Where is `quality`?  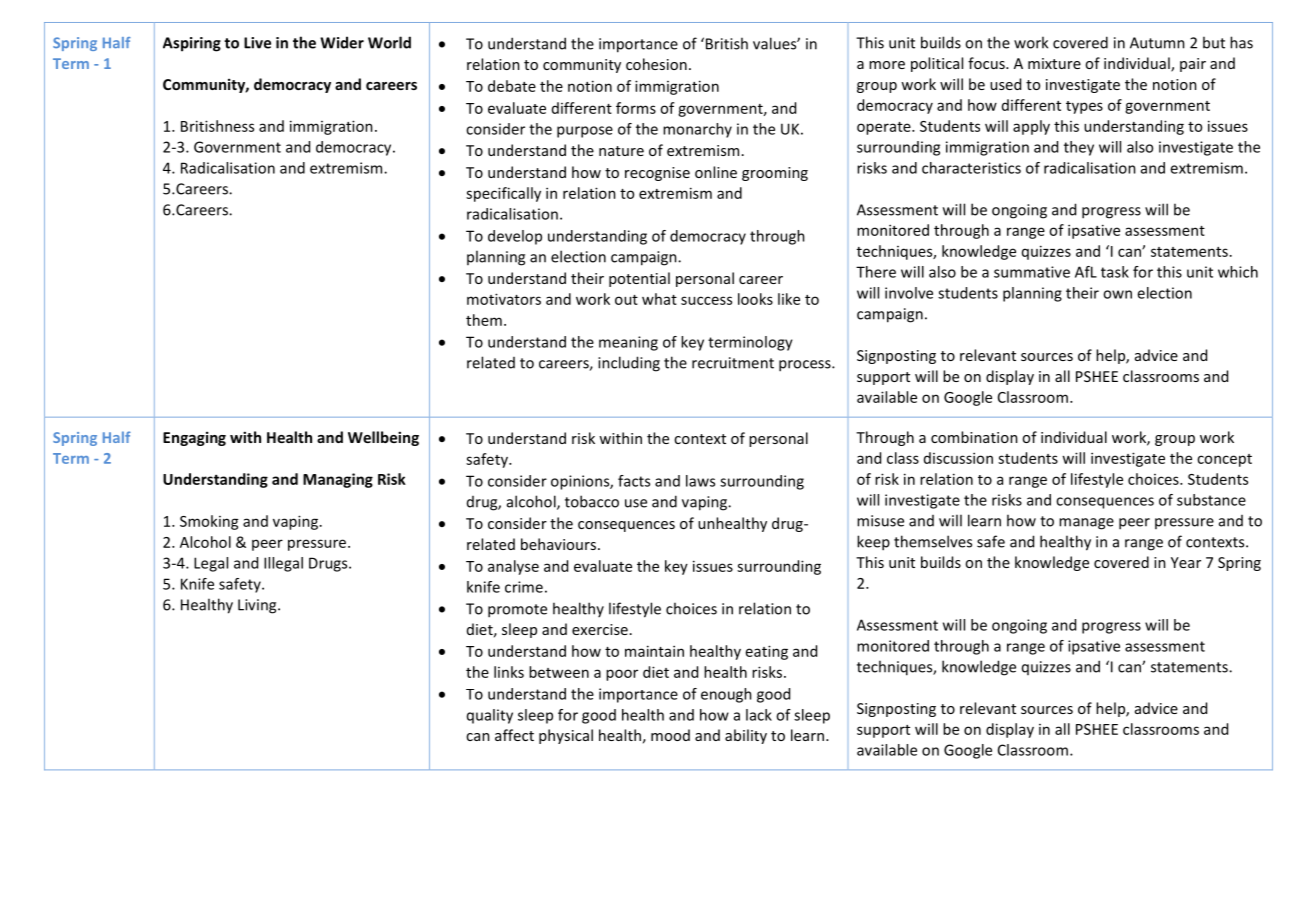 quality is located at coordinates (490, 716).
